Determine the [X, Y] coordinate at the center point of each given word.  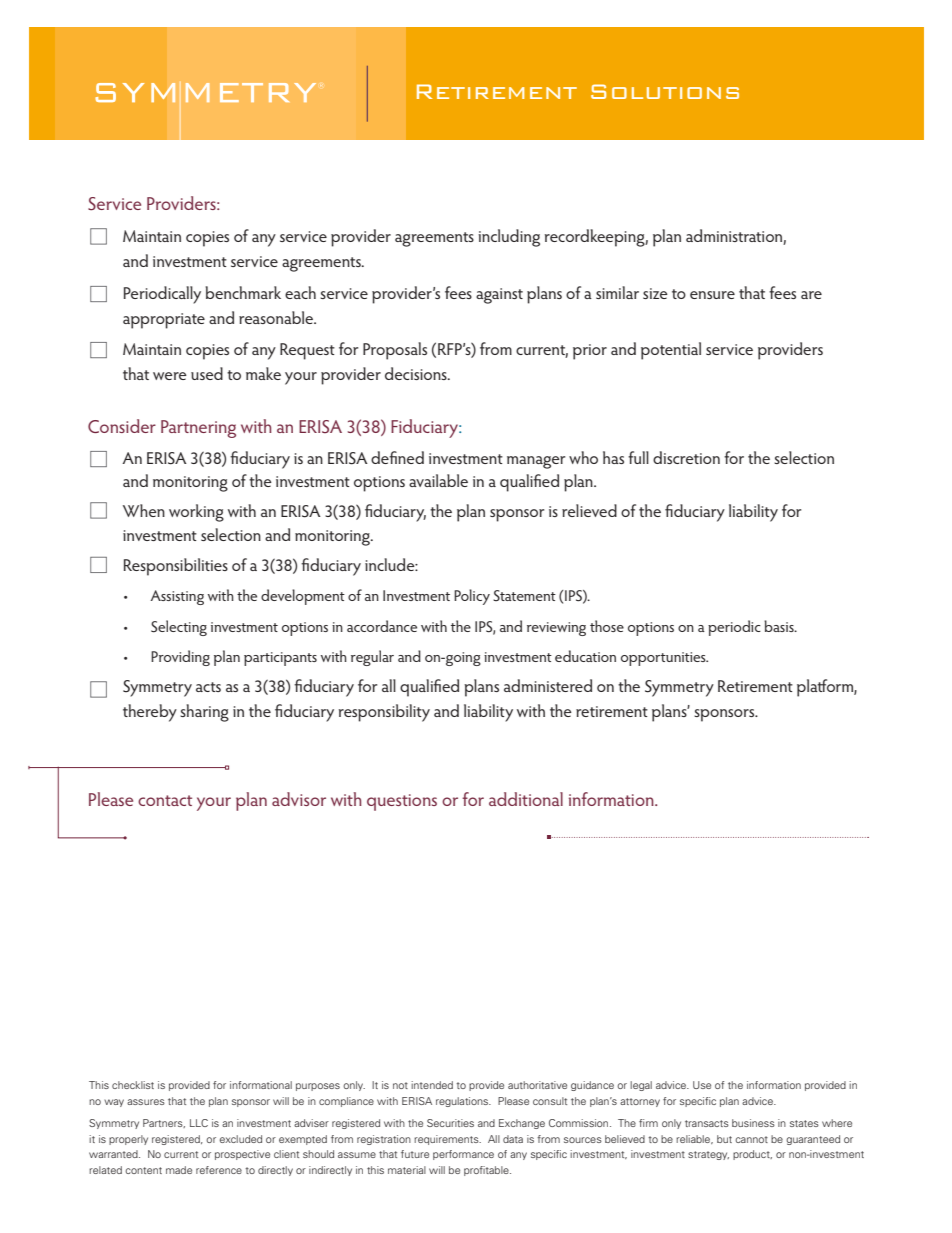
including [509, 238]
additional [526, 799]
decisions [417, 373]
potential [671, 351]
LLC [199, 1123]
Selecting [179, 628]
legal [641, 1086]
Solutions [665, 91]
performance [463, 1155]
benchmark [243, 292]
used [207, 373]
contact [165, 800]
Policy [472, 597]
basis [780, 626]
